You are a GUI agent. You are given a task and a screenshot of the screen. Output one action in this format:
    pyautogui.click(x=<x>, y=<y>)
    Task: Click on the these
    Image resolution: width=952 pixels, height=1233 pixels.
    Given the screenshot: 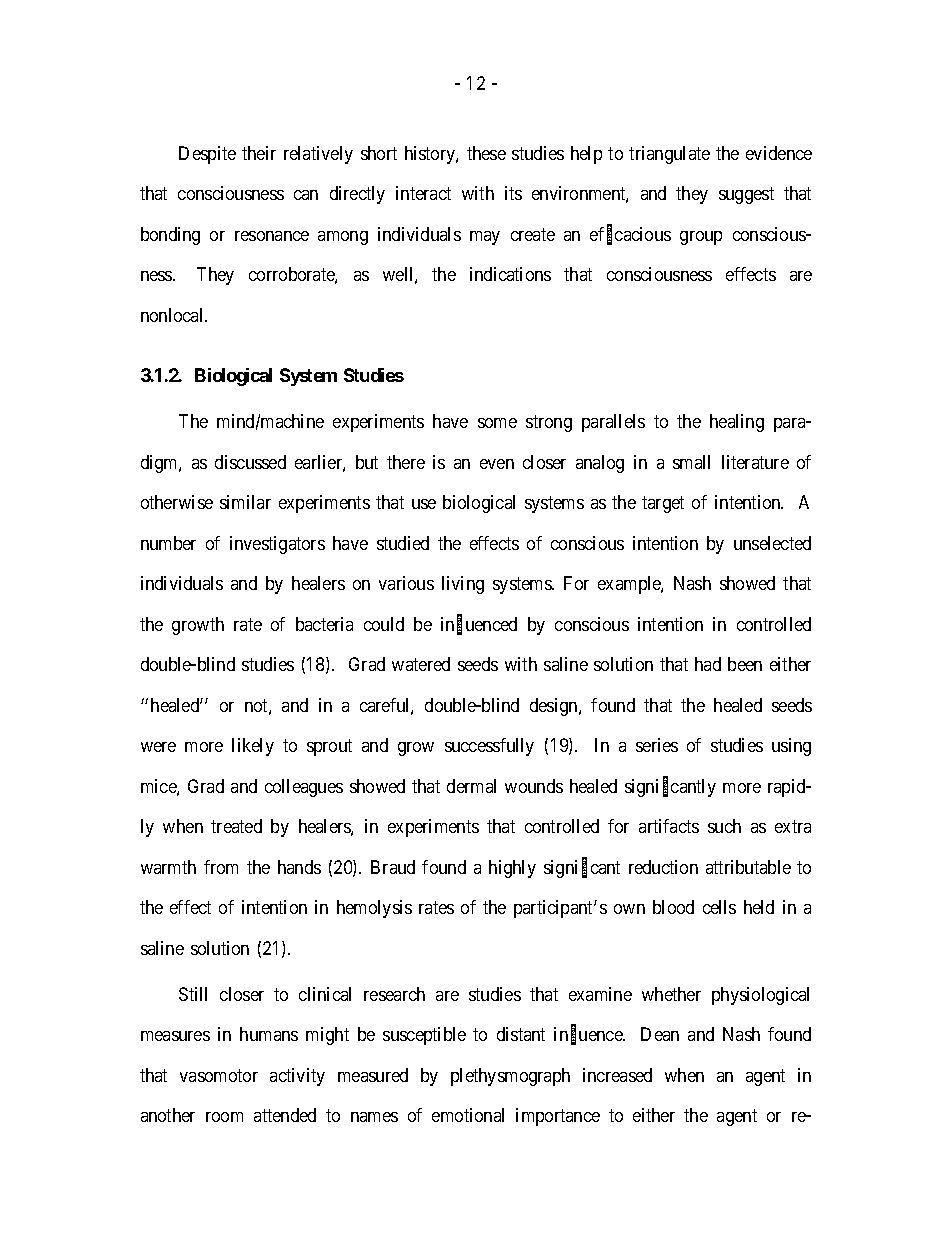 What is the action you would take?
    pyautogui.click(x=486, y=153)
